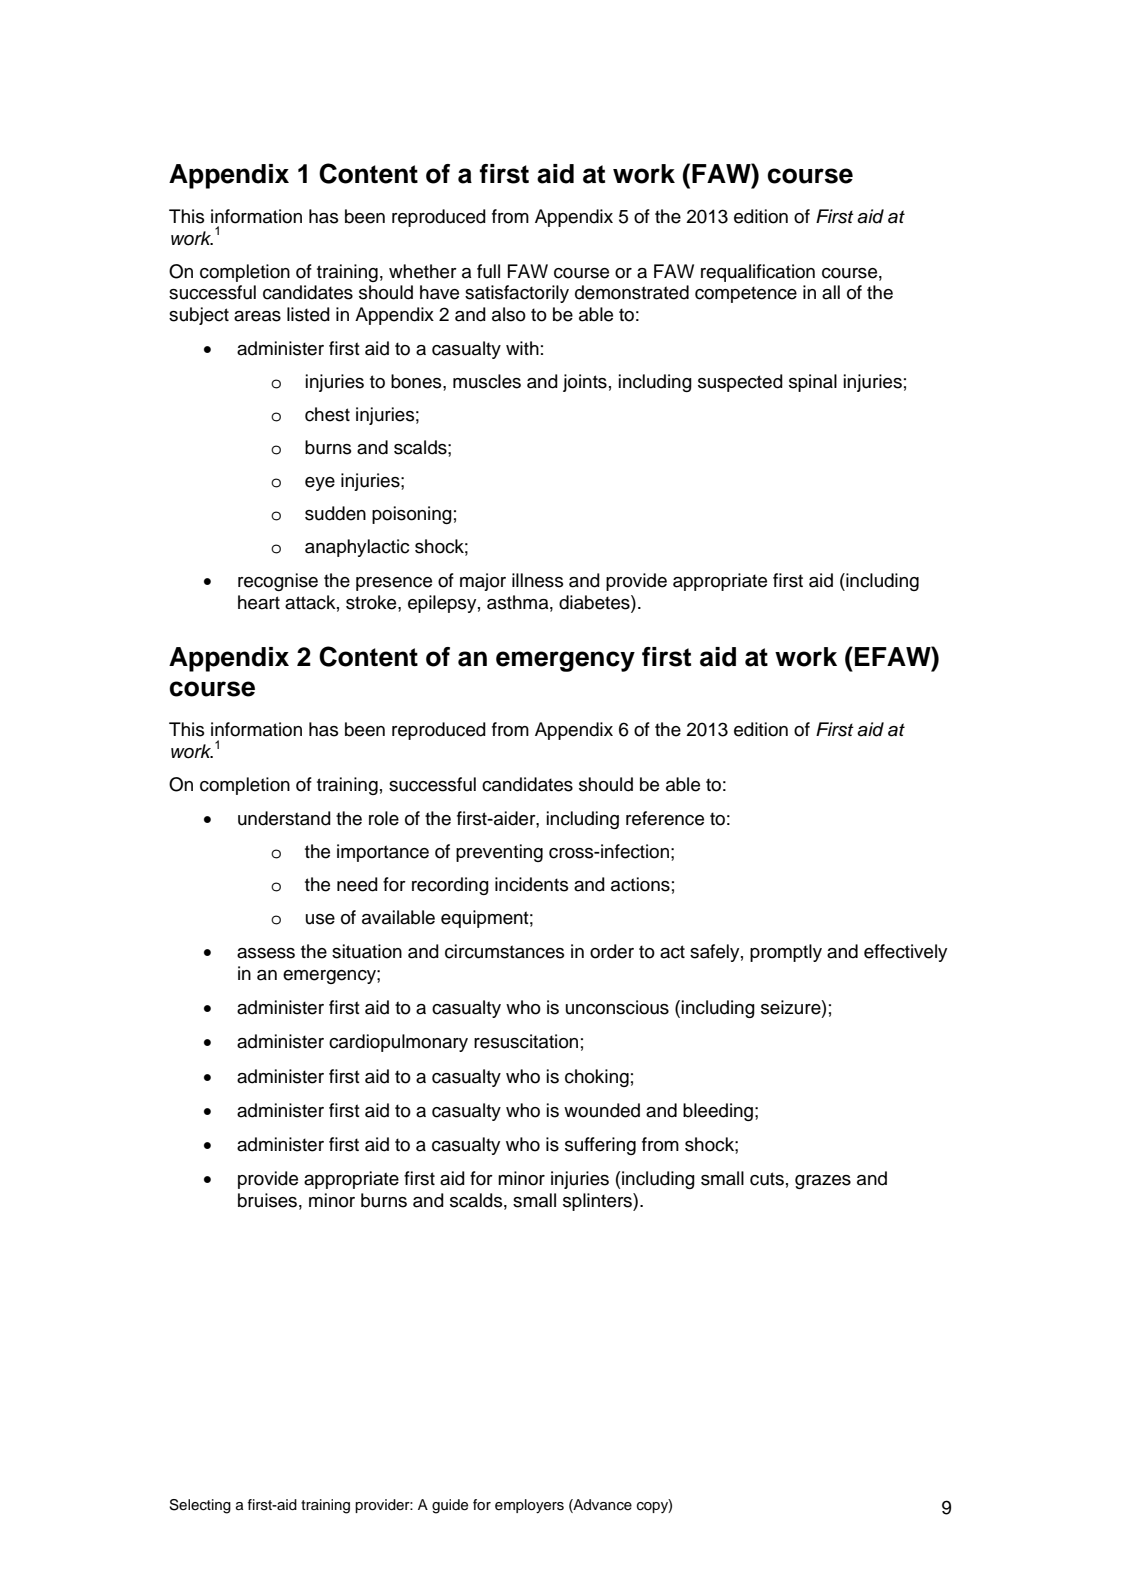  Describe the element at coordinates (746, 294) in the screenshot. I see `competence` at that location.
